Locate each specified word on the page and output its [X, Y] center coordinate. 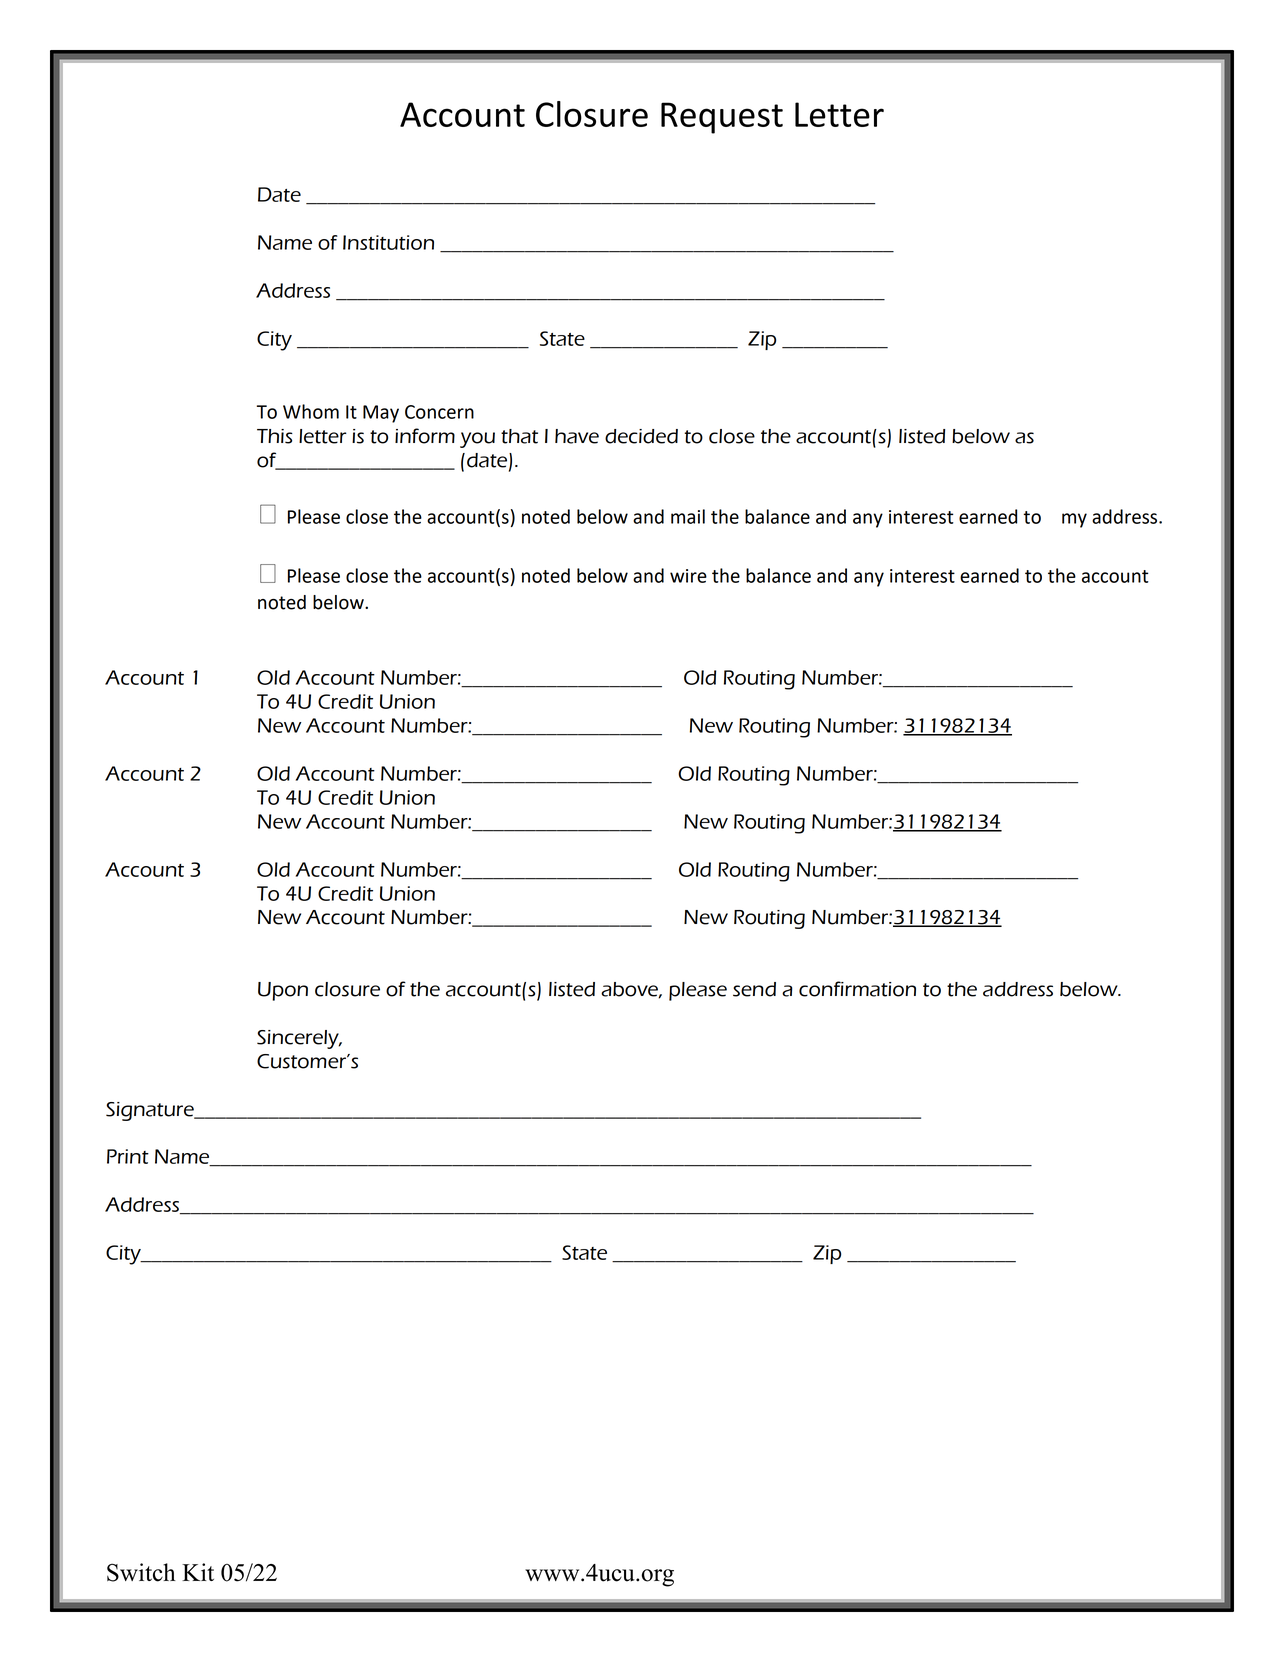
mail [688, 516]
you [477, 440]
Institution [388, 242]
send [754, 989]
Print [128, 1156]
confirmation [857, 989]
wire [688, 576]
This [275, 436]
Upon [283, 991]
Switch [141, 1572]
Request [722, 118]
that [519, 436]
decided [641, 436]
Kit [198, 1572]
